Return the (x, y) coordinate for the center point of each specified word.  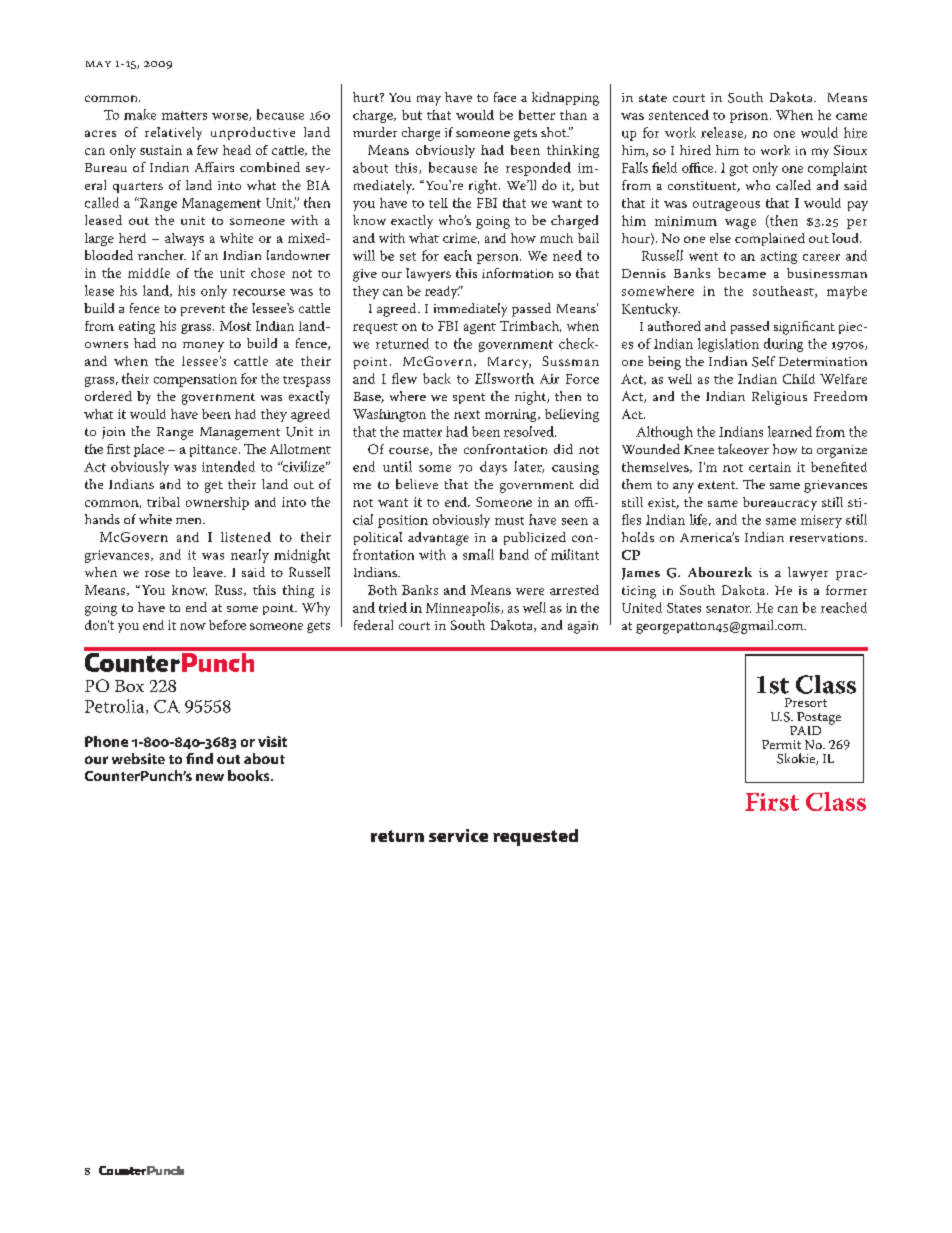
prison (750, 117)
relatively (173, 133)
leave (209, 572)
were (530, 591)
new (210, 777)
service (458, 835)
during (783, 345)
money (203, 347)
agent (480, 328)
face (505, 97)
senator (728, 608)
